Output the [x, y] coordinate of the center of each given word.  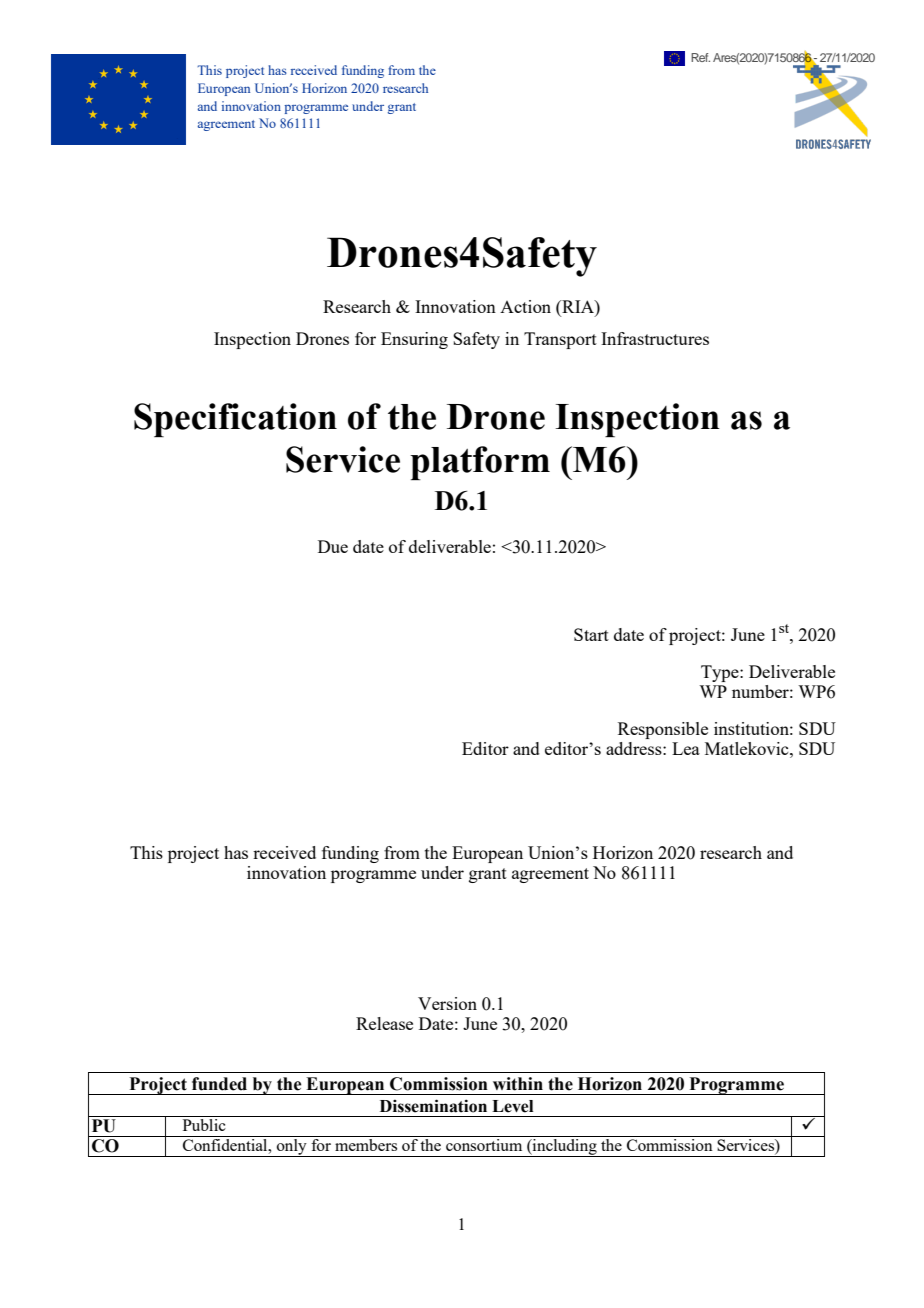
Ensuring [414, 340]
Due [333, 546]
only [292, 1148]
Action [525, 306]
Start [591, 634]
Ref [700, 57]
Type [721, 673]
